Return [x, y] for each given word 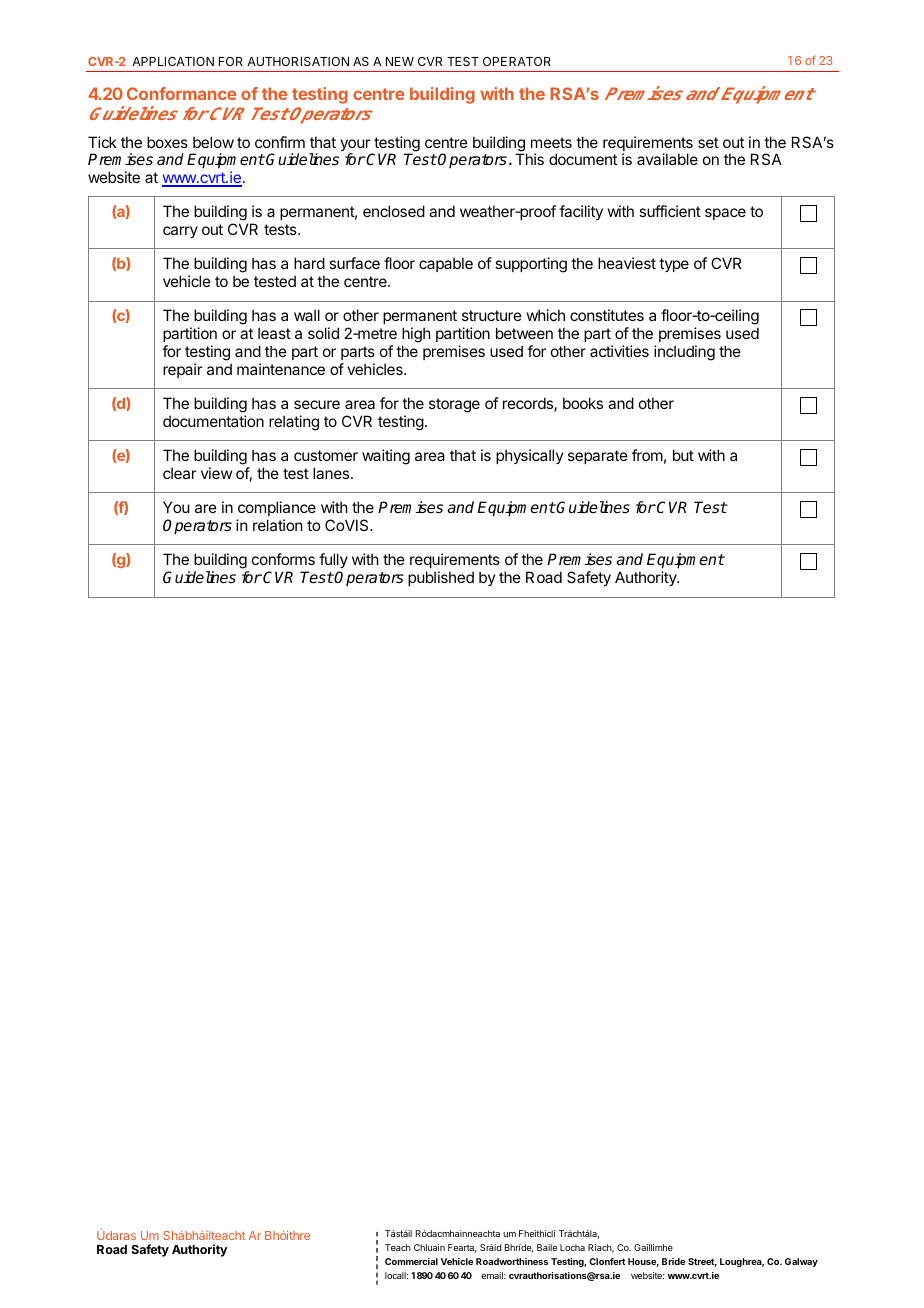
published [441, 578]
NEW [400, 61]
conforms [283, 559]
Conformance [181, 93]
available [667, 159]
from [647, 455]
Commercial [411, 1261]
